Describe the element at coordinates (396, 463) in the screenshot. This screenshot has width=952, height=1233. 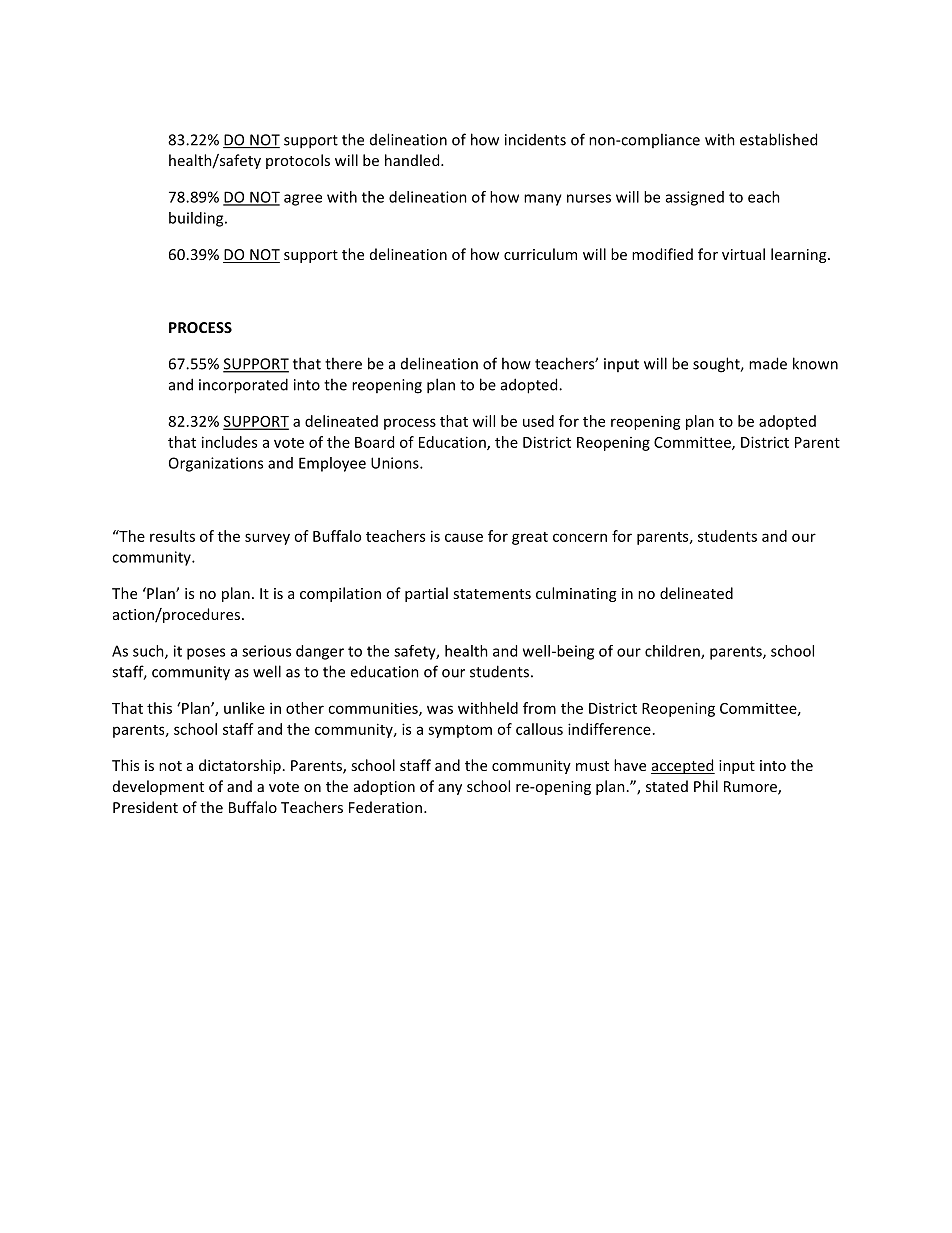
I see `Unions` at that location.
